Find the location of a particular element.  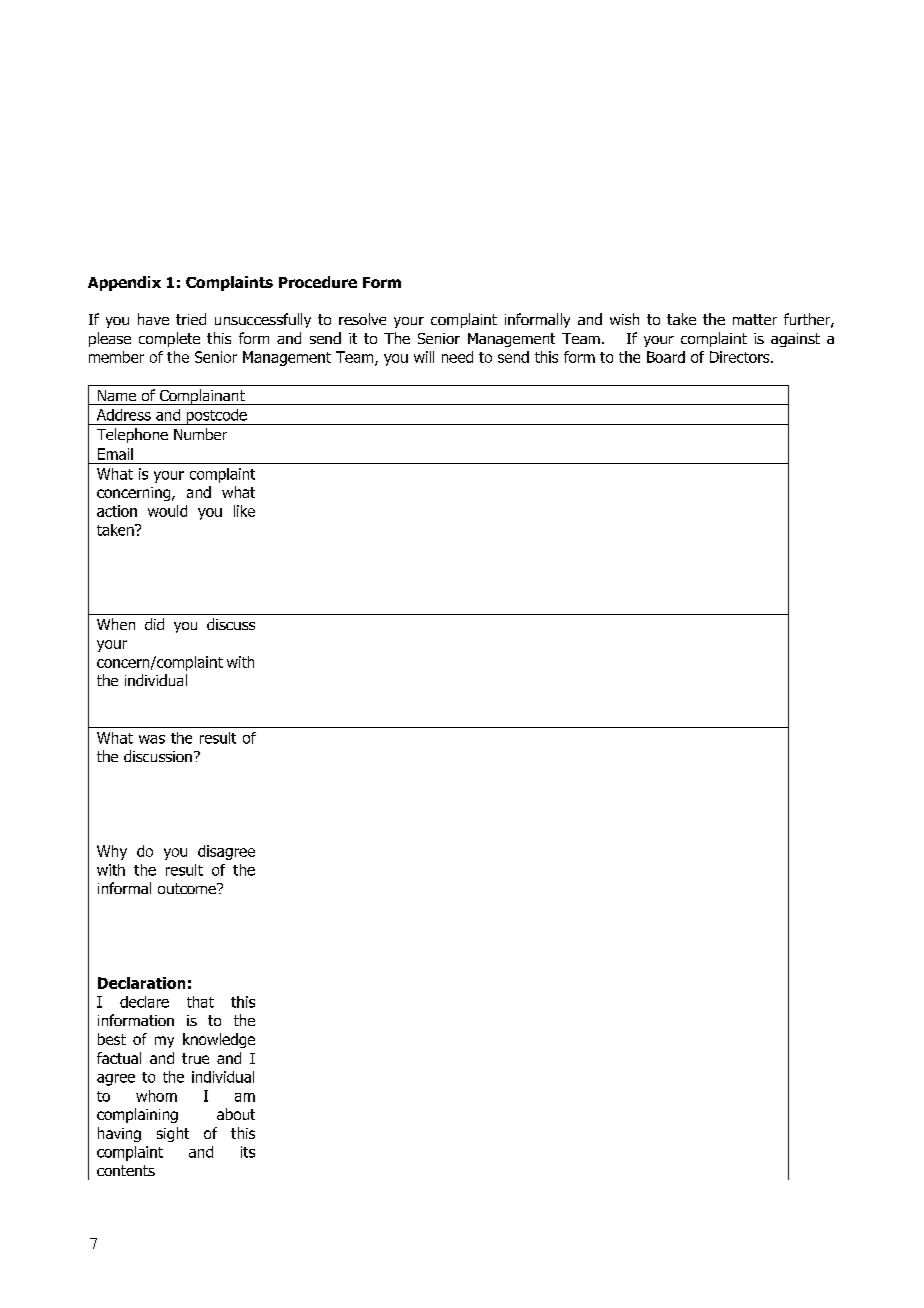

did is located at coordinates (154, 624).
